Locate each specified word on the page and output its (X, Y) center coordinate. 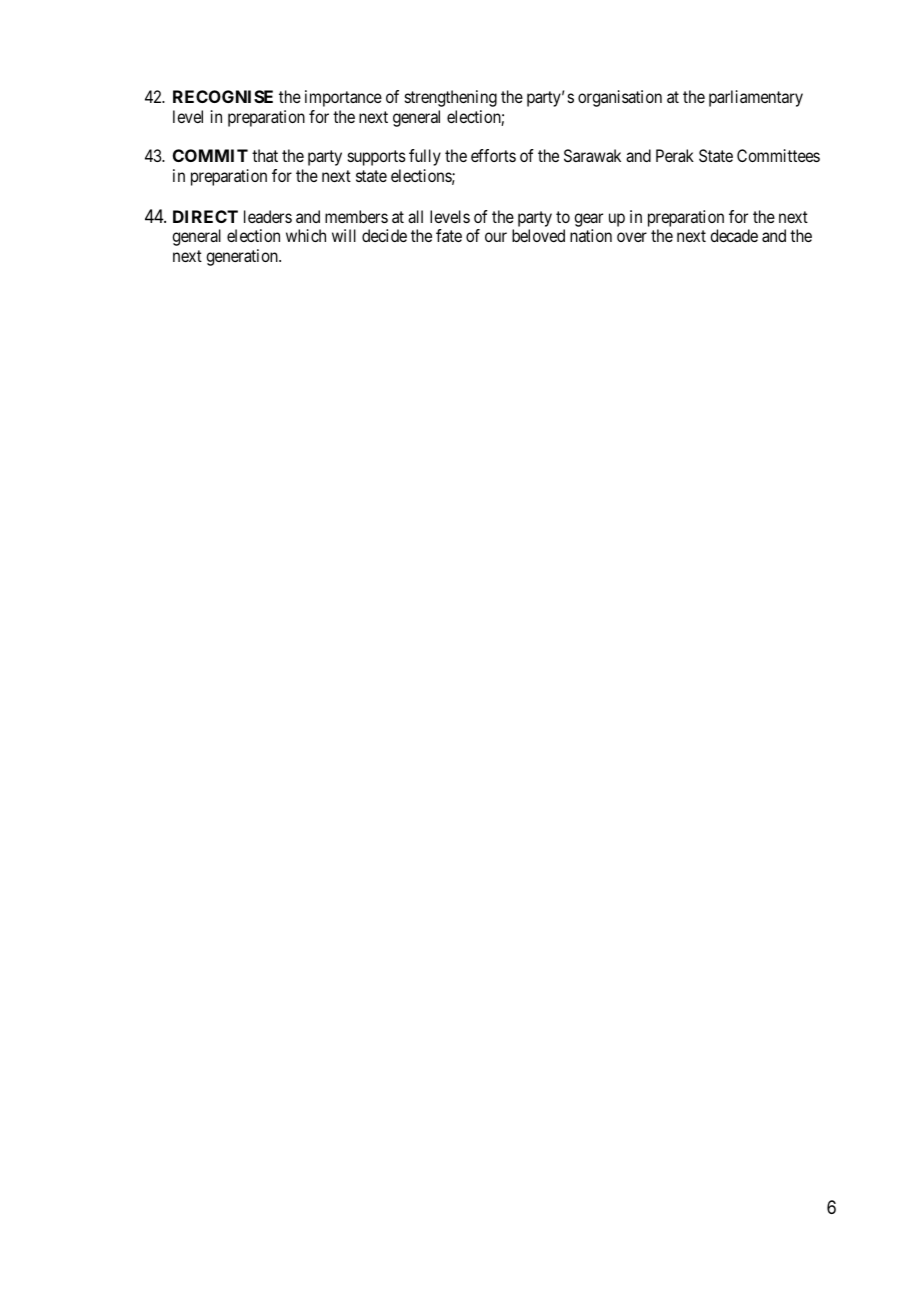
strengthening (451, 98)
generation (243, 257)
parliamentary (756, 98)
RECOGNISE (223, 96)
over (632, 237)
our (496, 237)
